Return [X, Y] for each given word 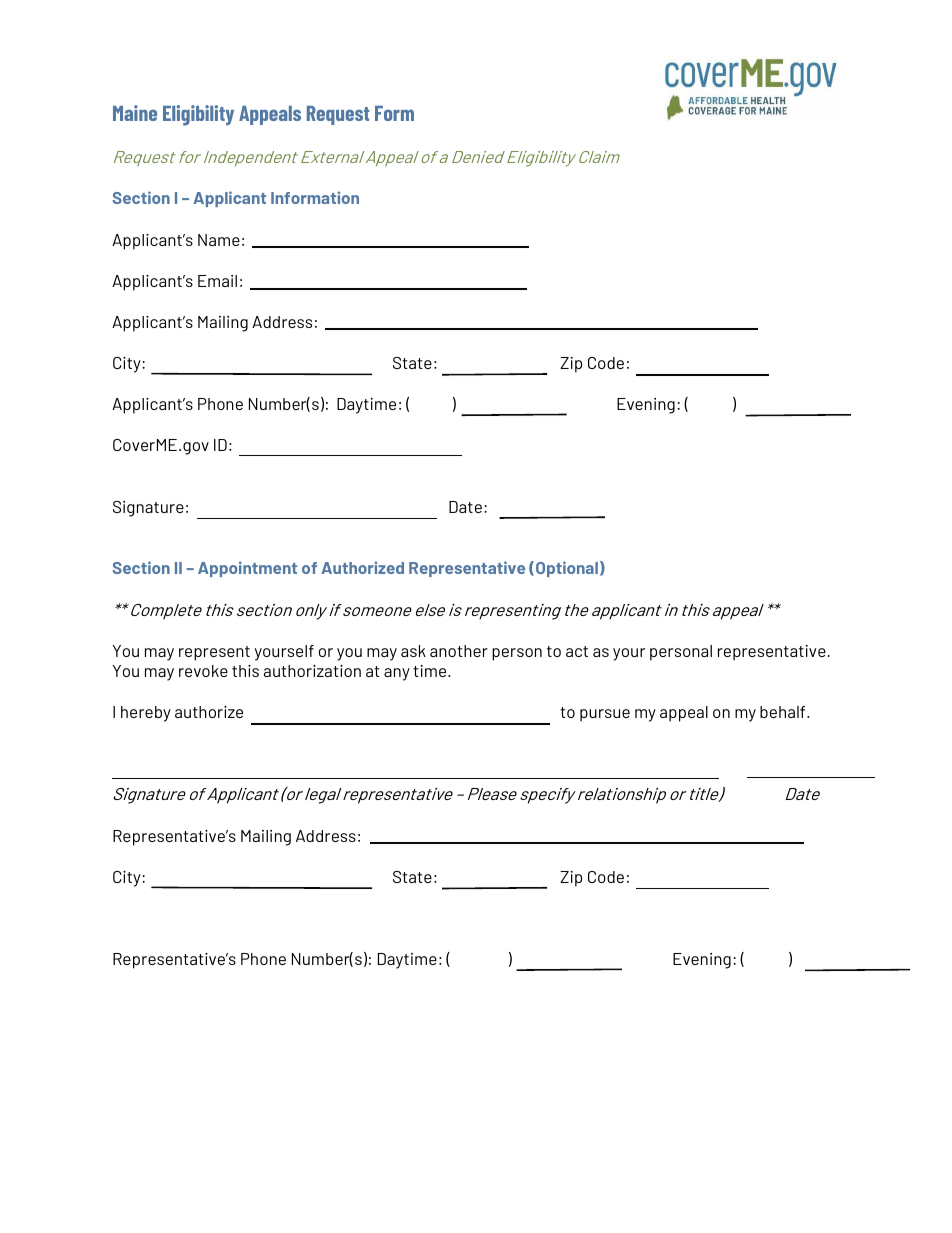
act [577, 651]
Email [217, 281]
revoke [203, 671]
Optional [567, 569]
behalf [784, 712]
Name [219, 240]
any [397, 674]
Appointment [247, 569]
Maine [135, 113]
